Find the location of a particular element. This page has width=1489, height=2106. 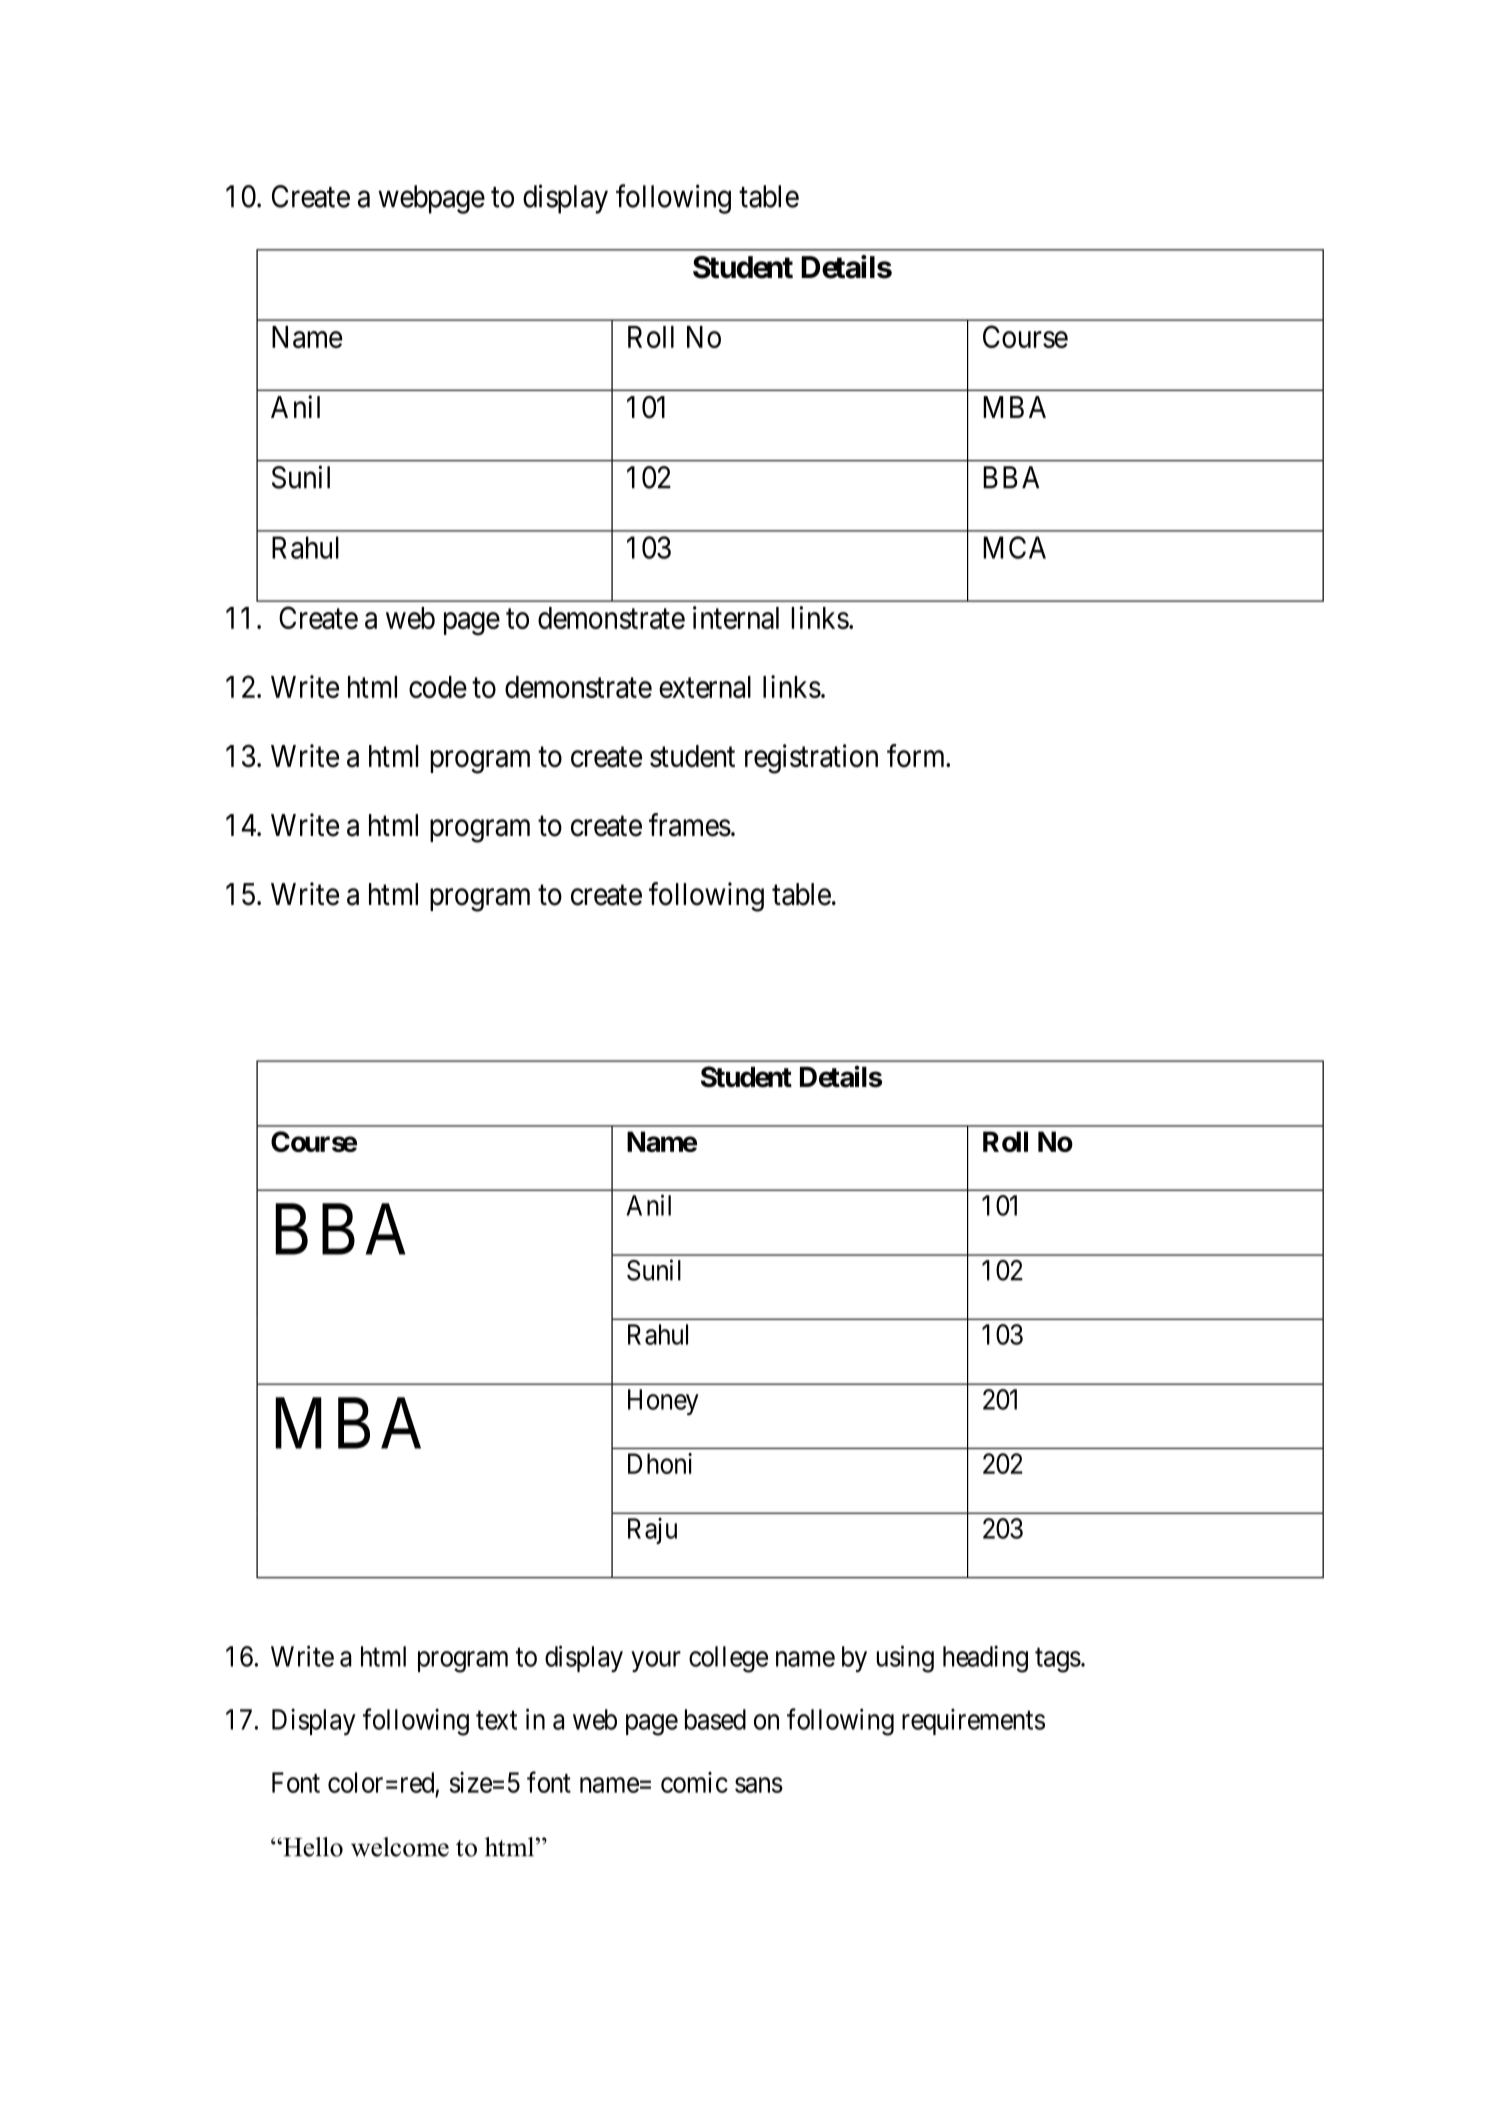

frames is located at coordinates (690, 825).
